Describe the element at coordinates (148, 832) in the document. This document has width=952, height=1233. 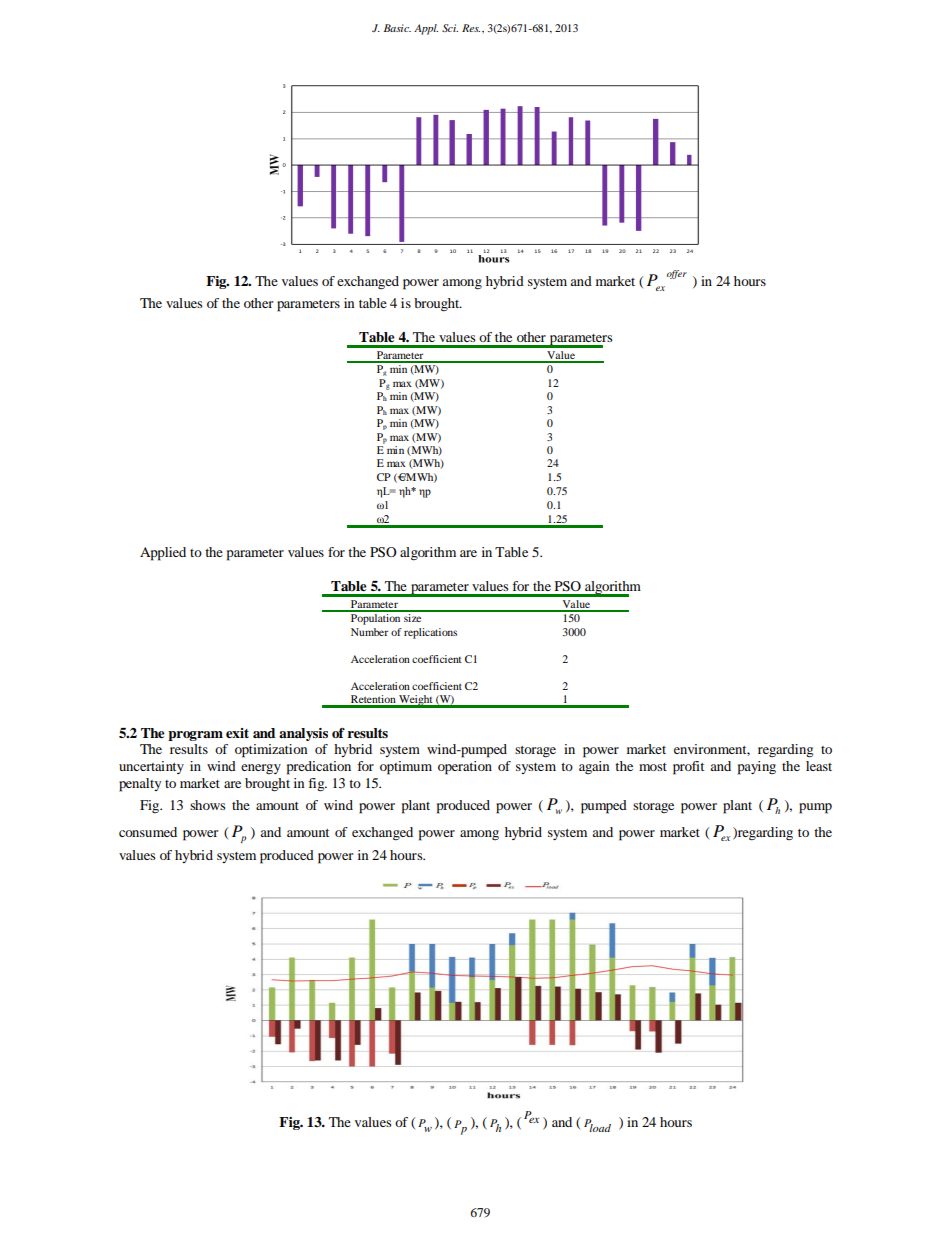
I see `consumed` at that location.
